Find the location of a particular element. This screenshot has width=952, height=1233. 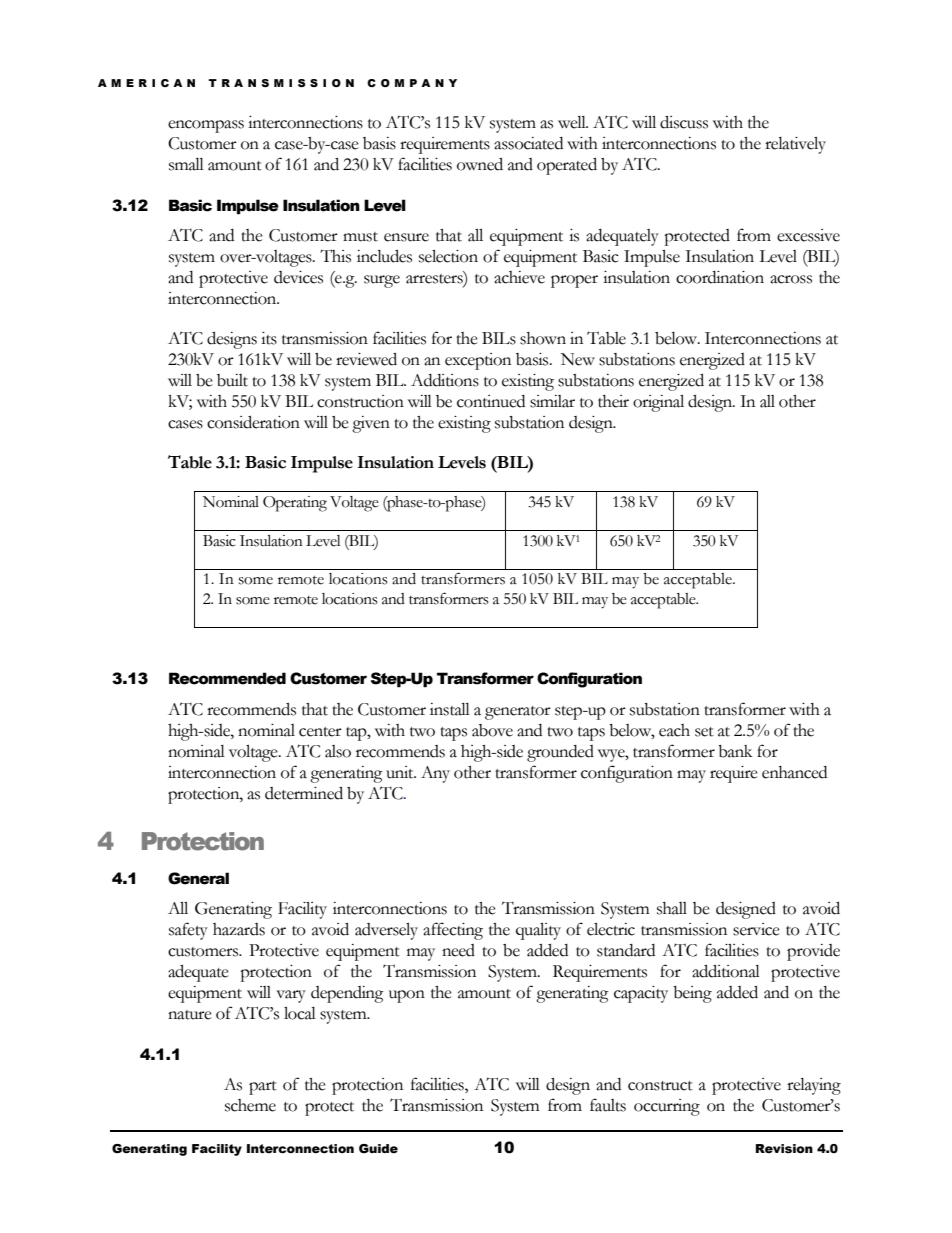

generator is located at coordinates (518, 713).
